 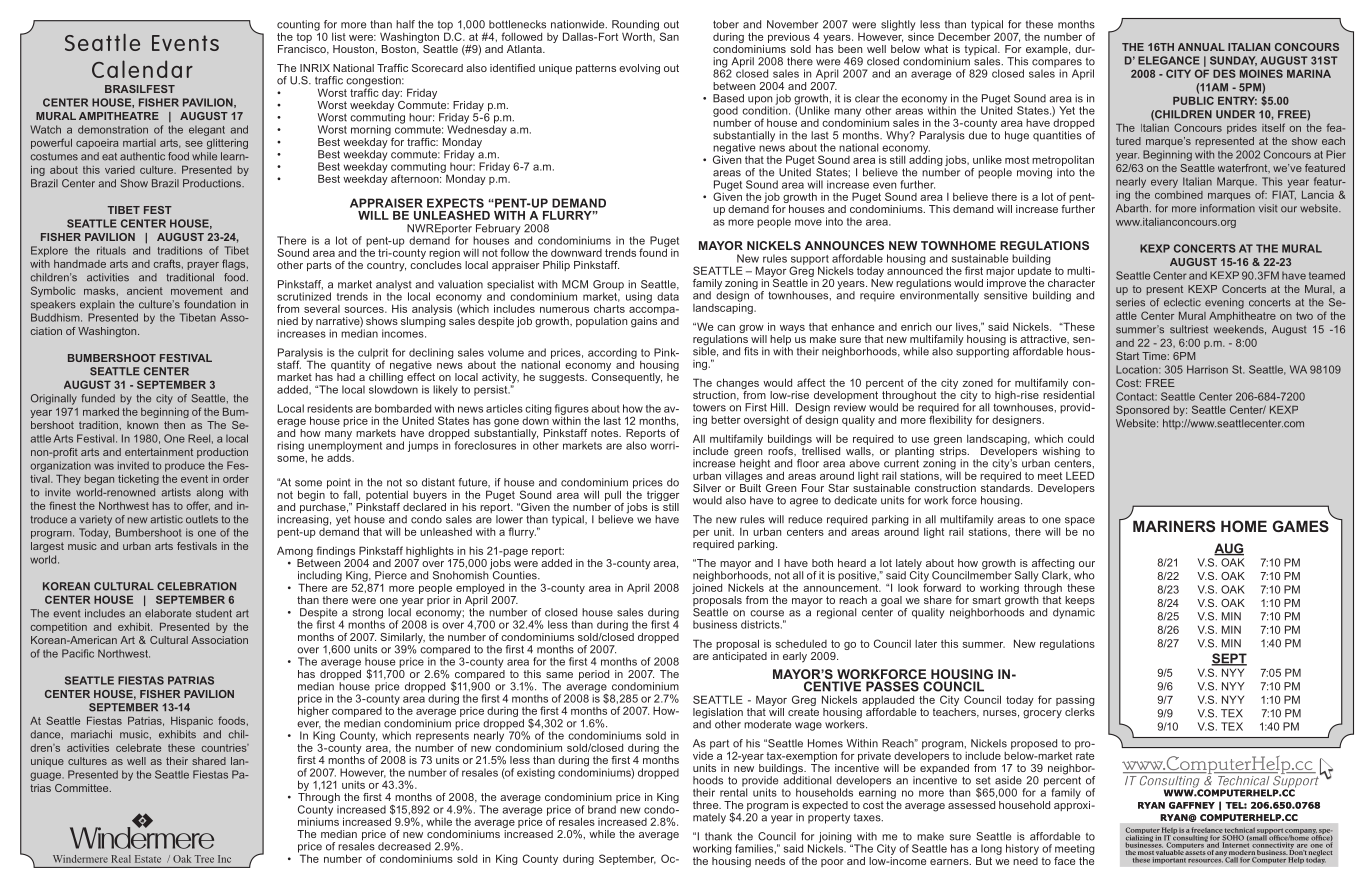 What do you see at coordinates (1081, 438) in the screenshot?
I see `could` at bounding box center [1081, 438].
